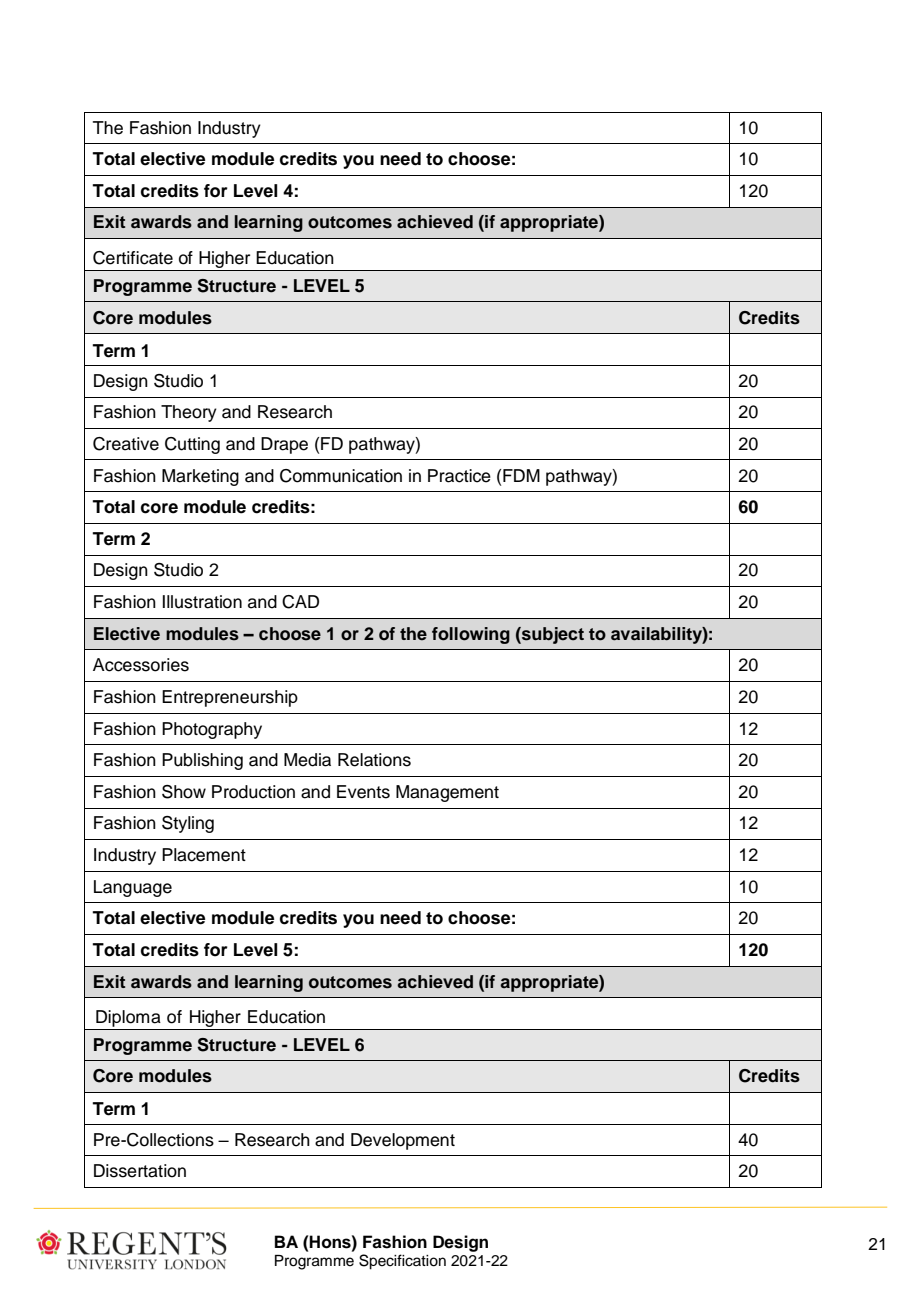 Image resolution: width=924 pixels, height=1308 pixels. Describe the element at coordinates (140, 1171) in the document. I see `Dissertation` at that location.
